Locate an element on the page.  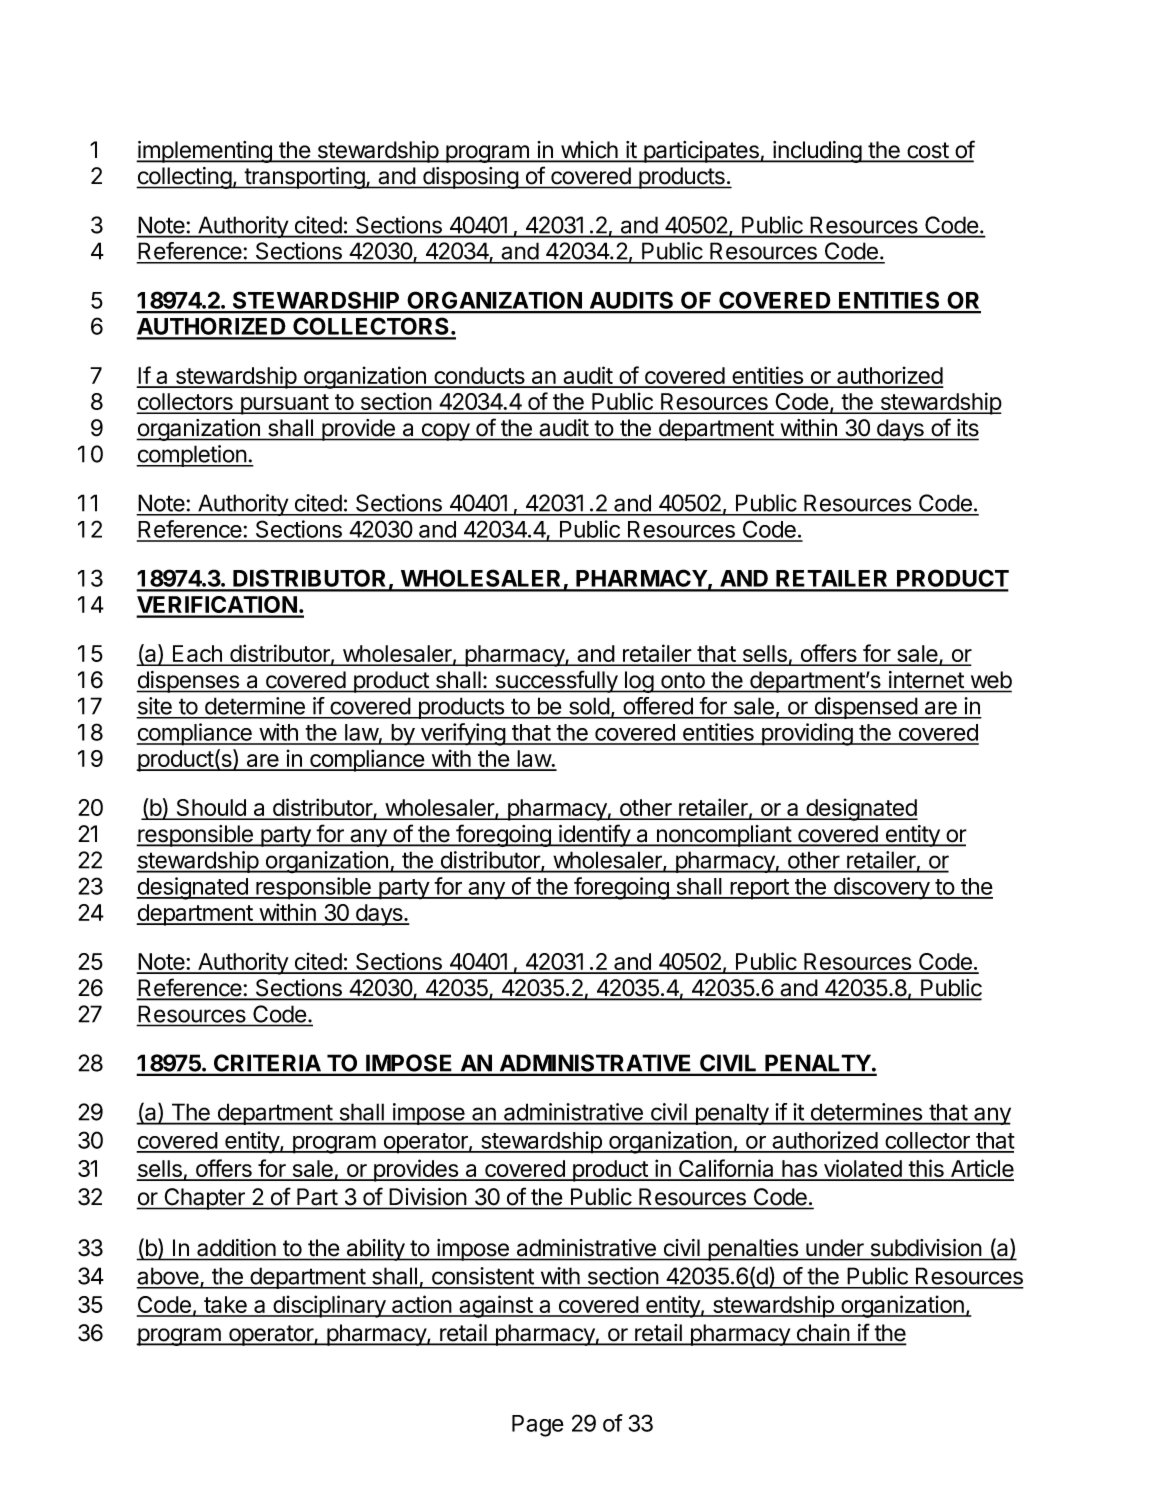
Should is located at coordinates (211, 809).
